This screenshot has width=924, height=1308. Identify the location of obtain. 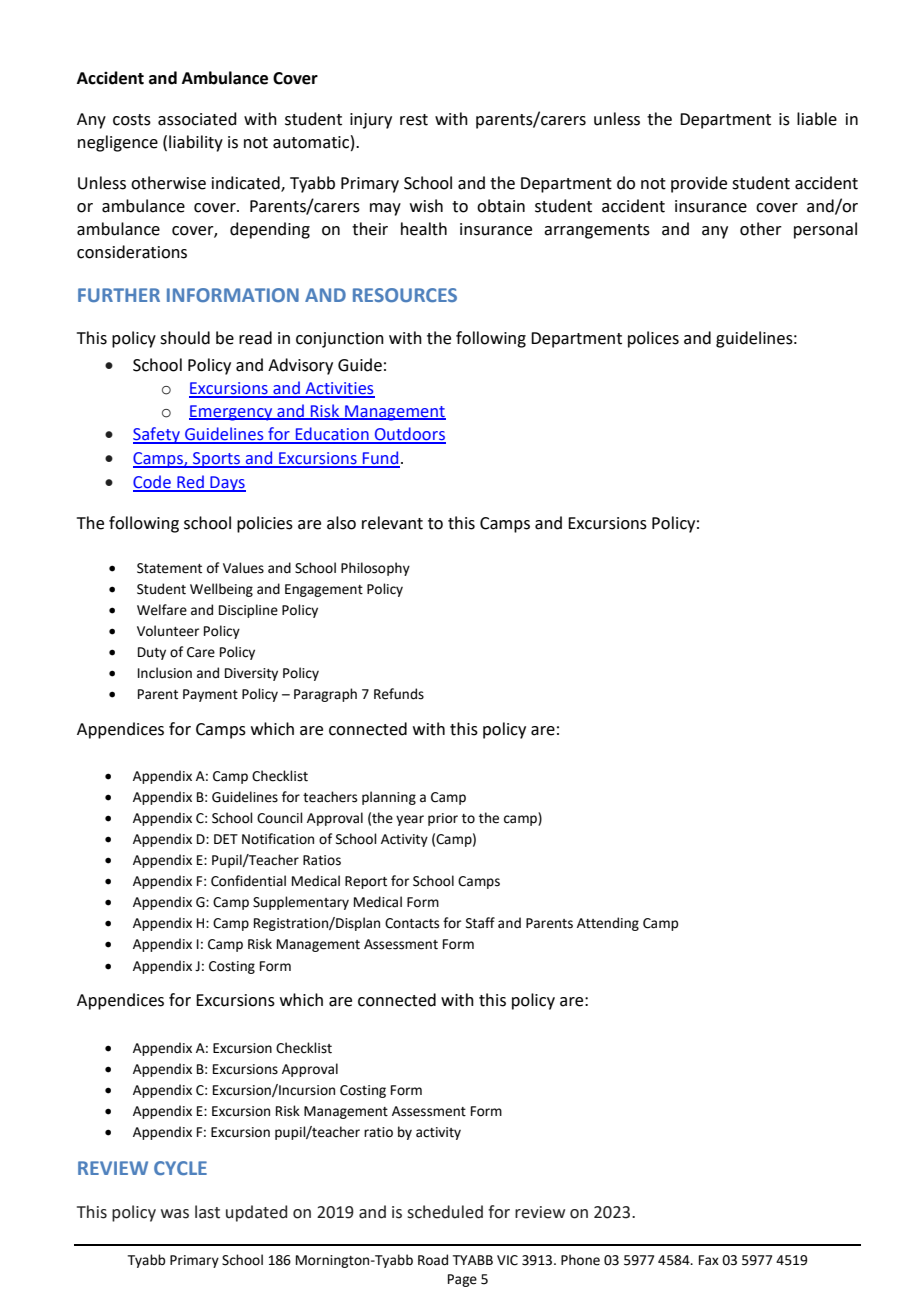
(501, 206).
